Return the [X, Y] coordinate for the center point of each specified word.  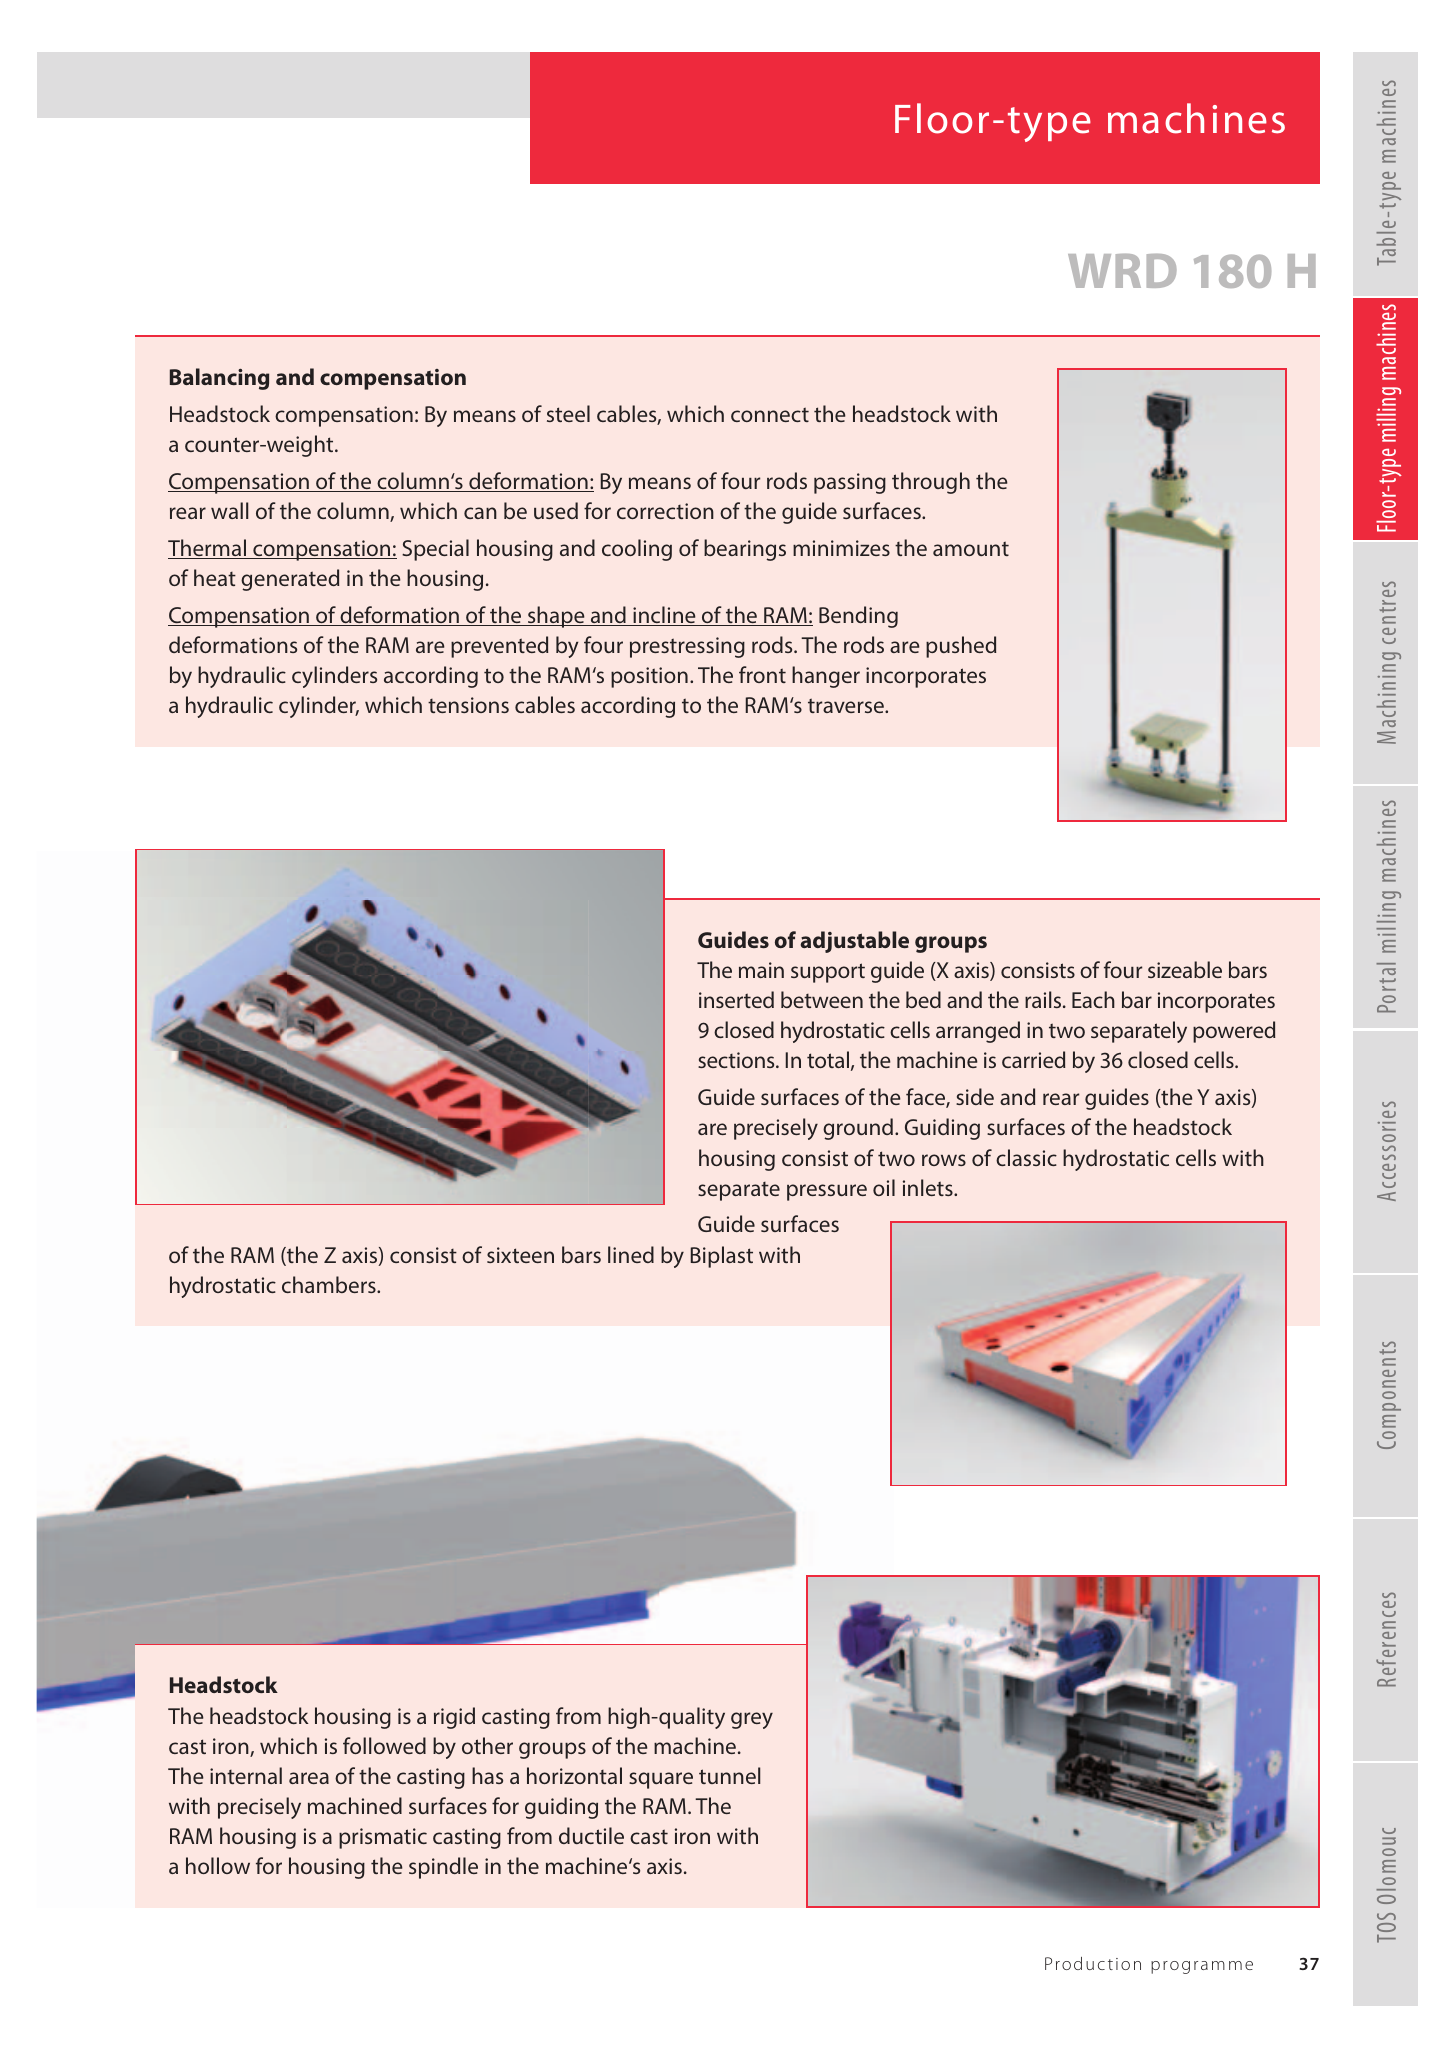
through [931, 483]
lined [631, 1254]
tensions [468, 705]
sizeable [1185, 969]
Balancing [219, 379]
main [761, 970]
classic [1026, 1157]
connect [770, 415]
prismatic [383, 1838]
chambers [330, 1284]
